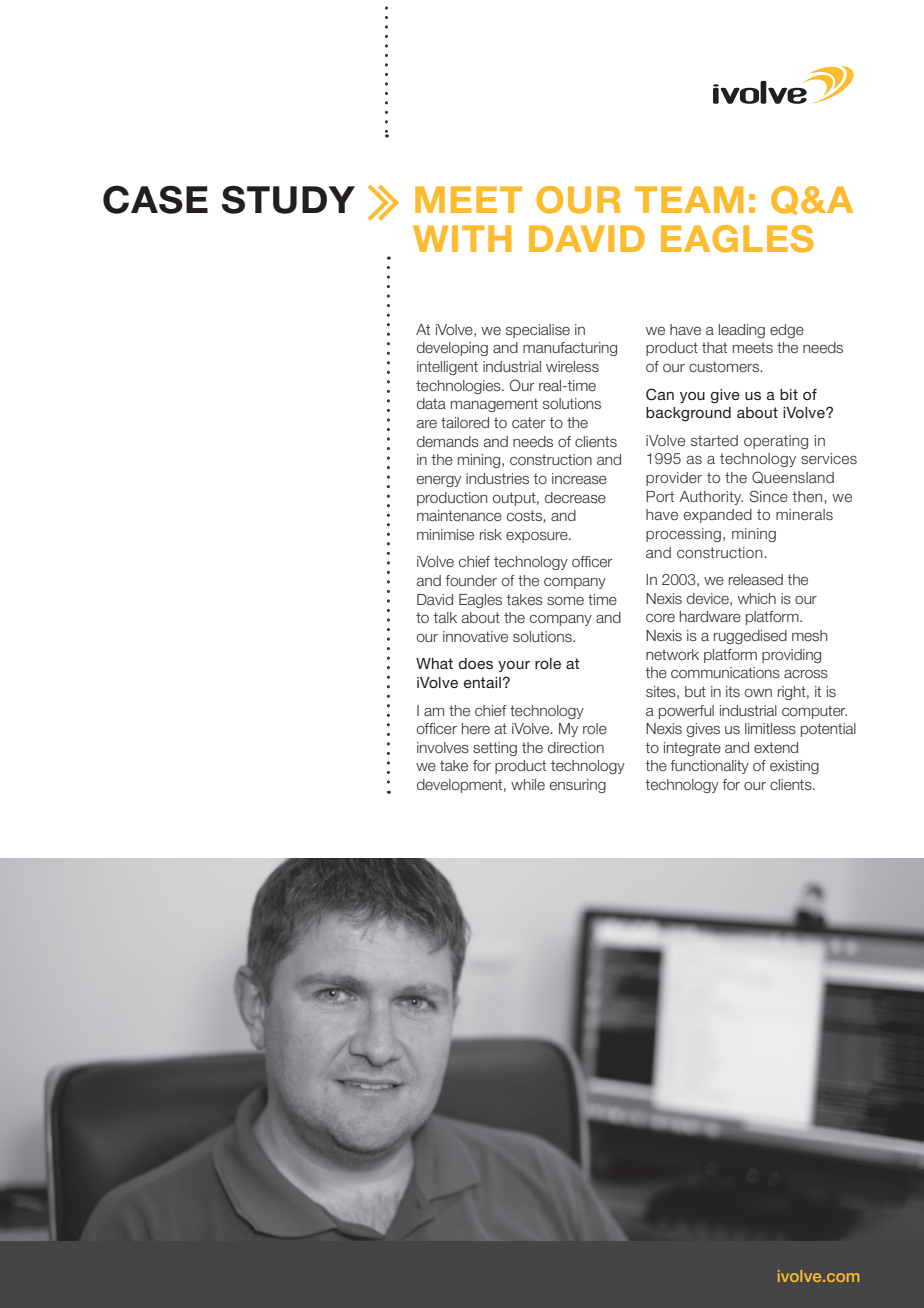  I want to click on WITH, so click(462, 238).
